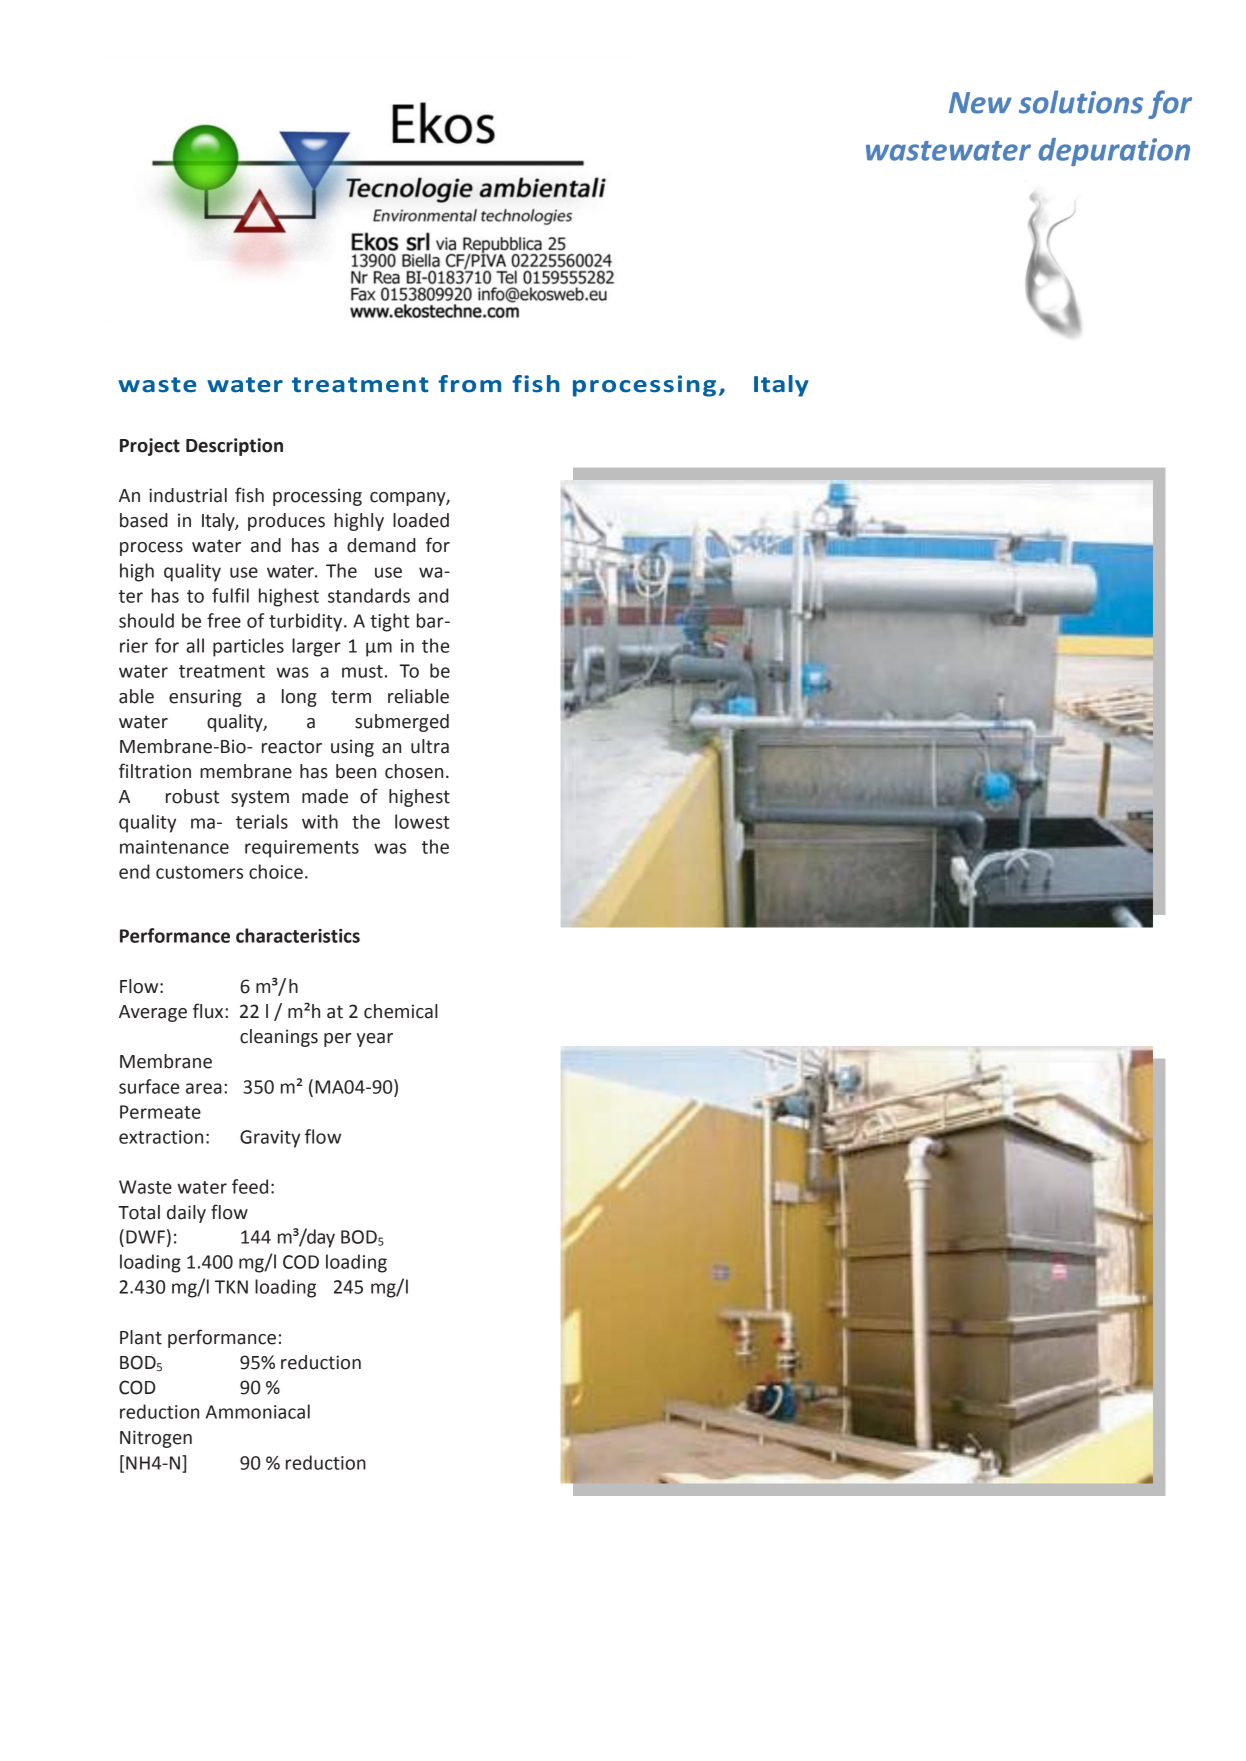 The height and width of the screenshot is (1761, 1246). I want to click on ultra, so click(430, 746).
